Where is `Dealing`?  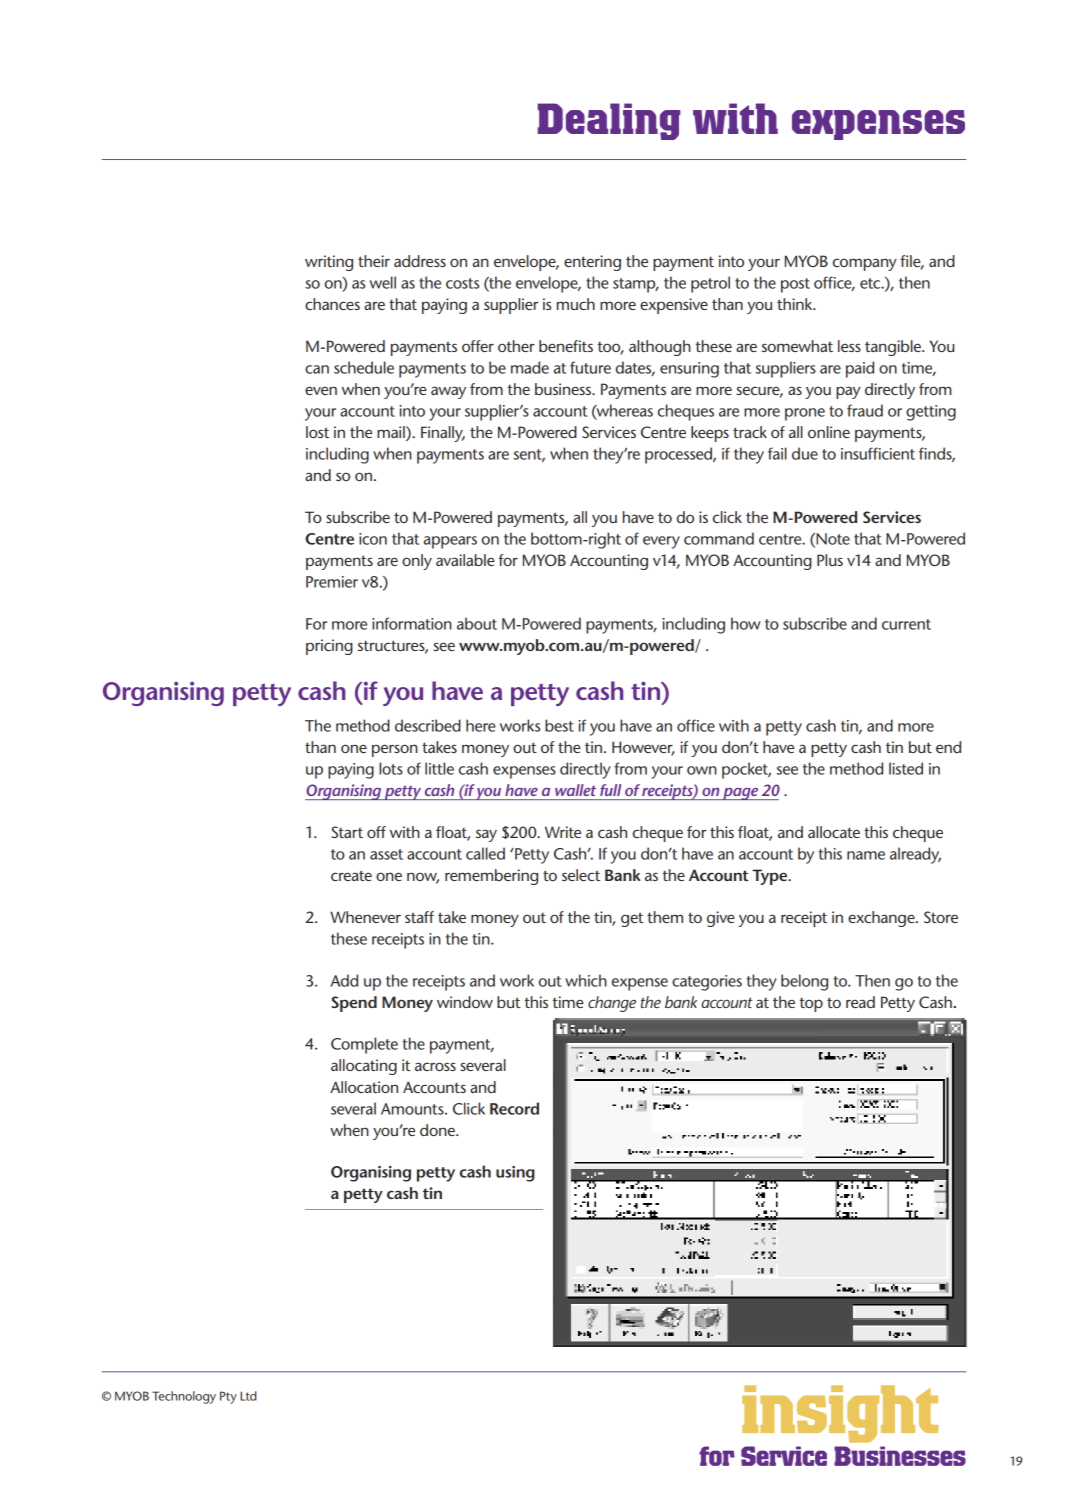 Dealing is located at coordinates (609, 121).
